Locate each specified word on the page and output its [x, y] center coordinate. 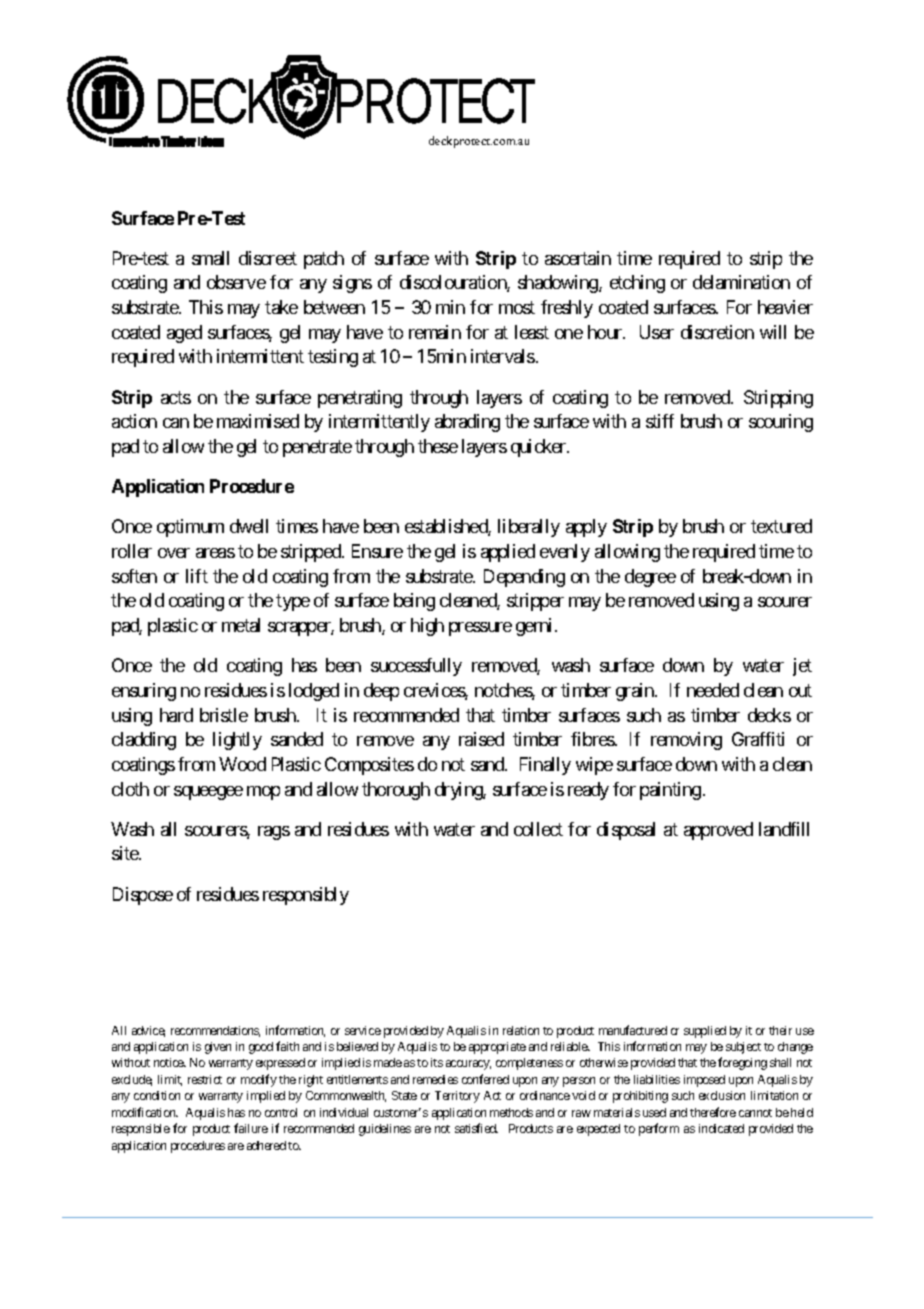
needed [713, 690]
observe [236, 282]
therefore [713, 1112]
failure [251, 1128]
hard [176, 715]
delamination [741, 282]
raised [481, 739]
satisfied [476, 1128]
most [517, 307]
